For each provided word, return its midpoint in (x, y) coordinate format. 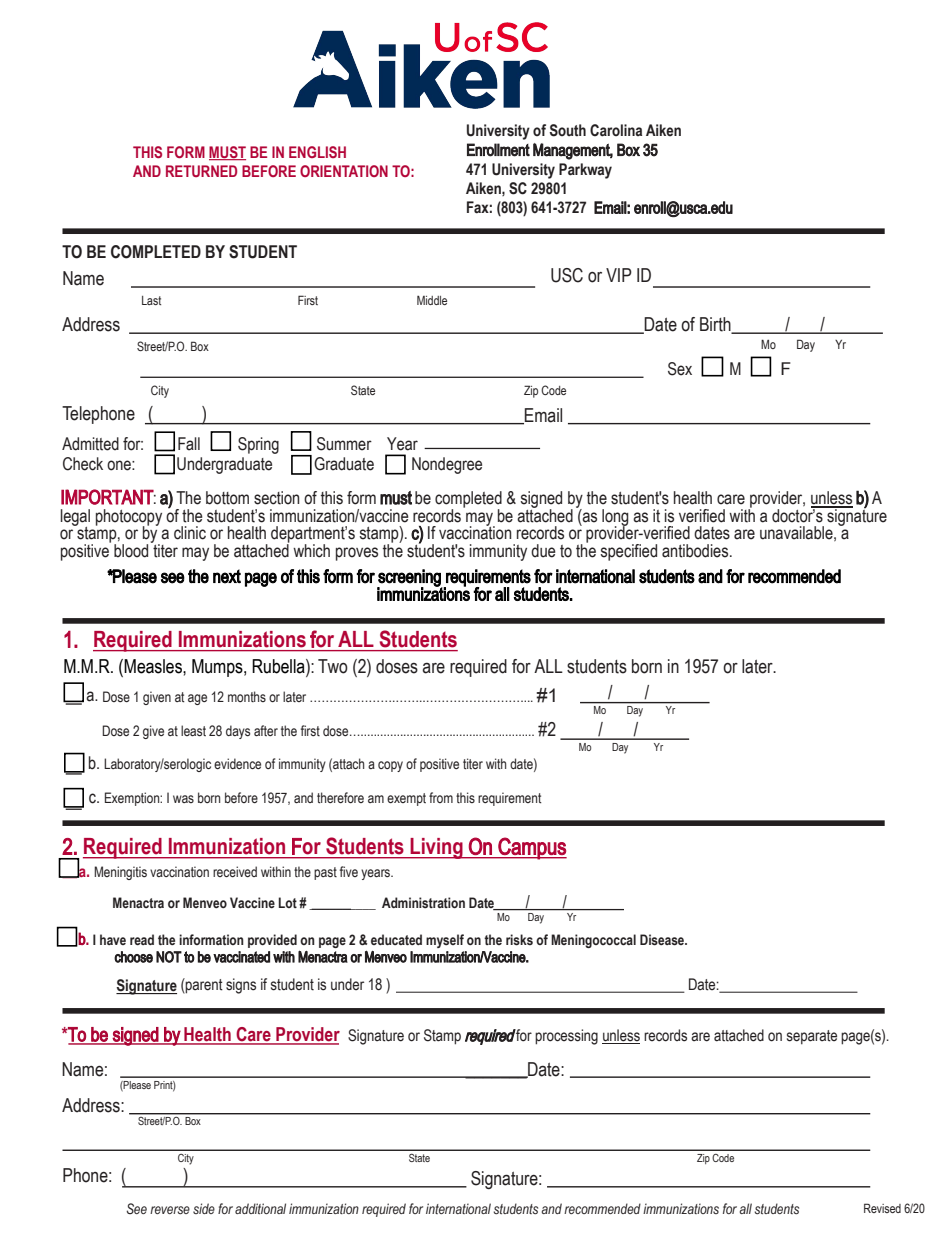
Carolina (616, 130)
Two (333, 666)
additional (260, 1208)
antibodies (696, 551)
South (567, 130)
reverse (170, 1210)
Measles (154, 666)
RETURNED (201, 171)
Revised (882, 1208)
